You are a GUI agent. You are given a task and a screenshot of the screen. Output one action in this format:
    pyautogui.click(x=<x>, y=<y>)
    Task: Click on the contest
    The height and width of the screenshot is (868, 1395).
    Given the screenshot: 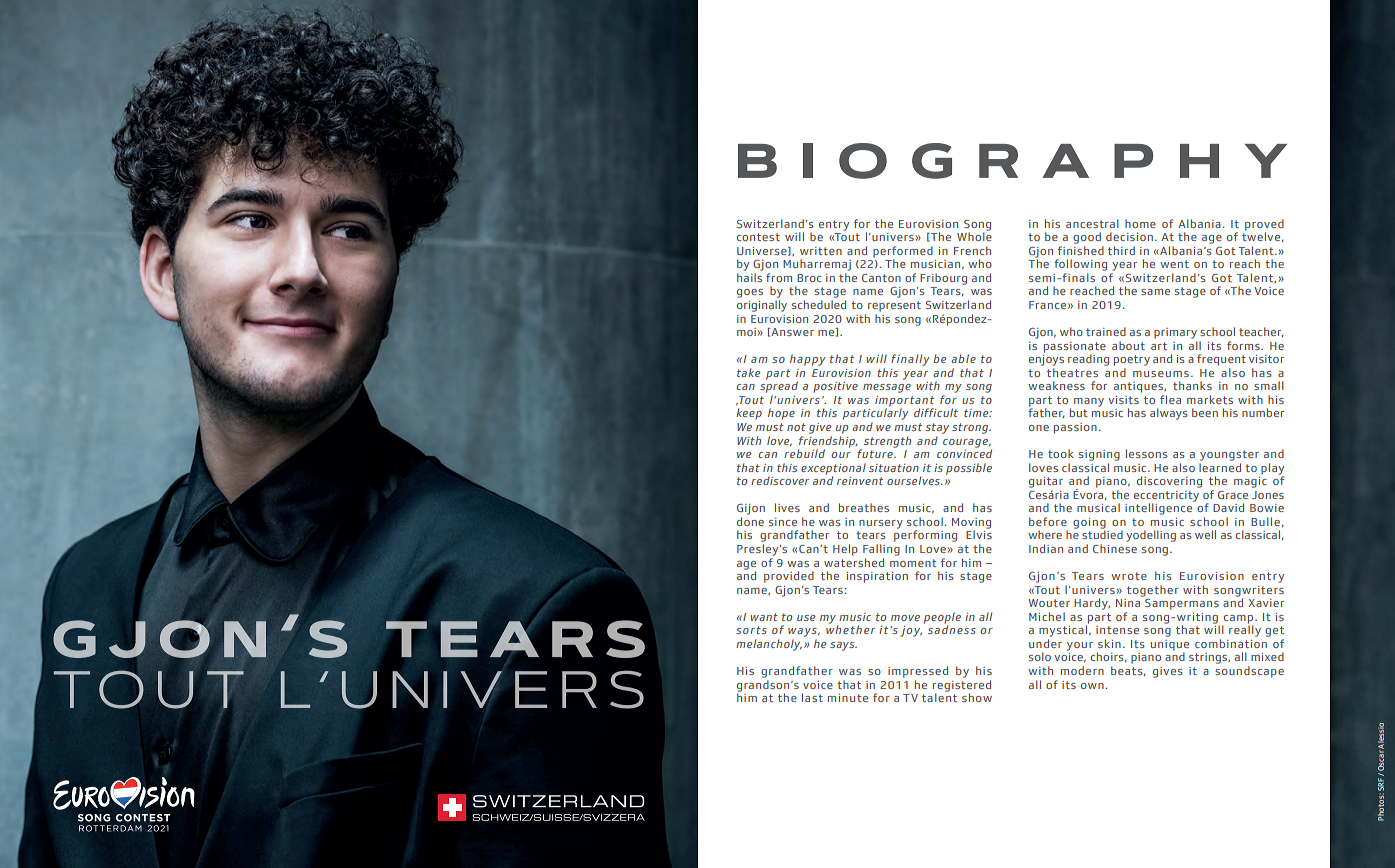 What is the action you would take?
    pyautogui.click(x=758, y=237)
